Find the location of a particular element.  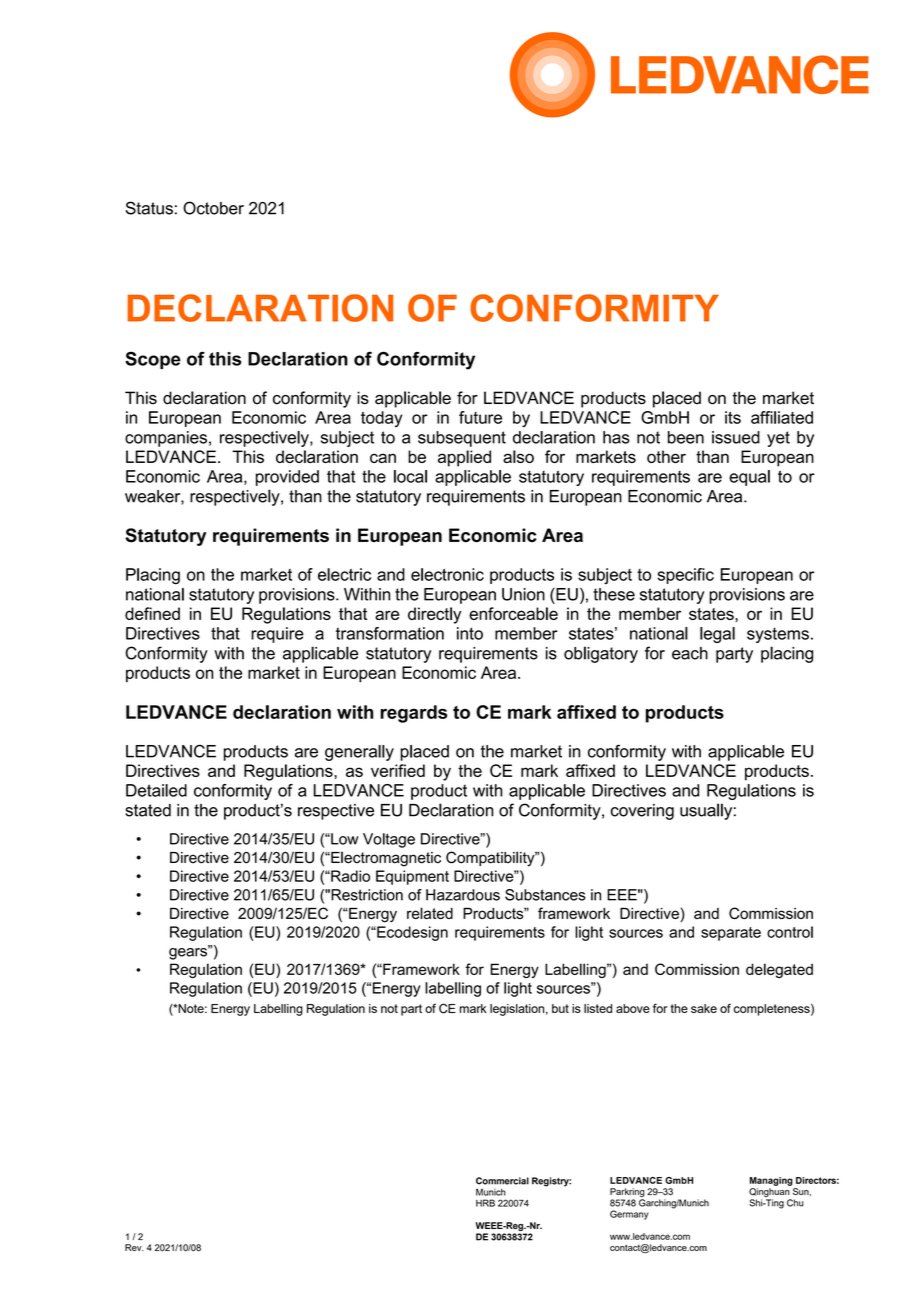

its is located at coordinates (733, 417).
